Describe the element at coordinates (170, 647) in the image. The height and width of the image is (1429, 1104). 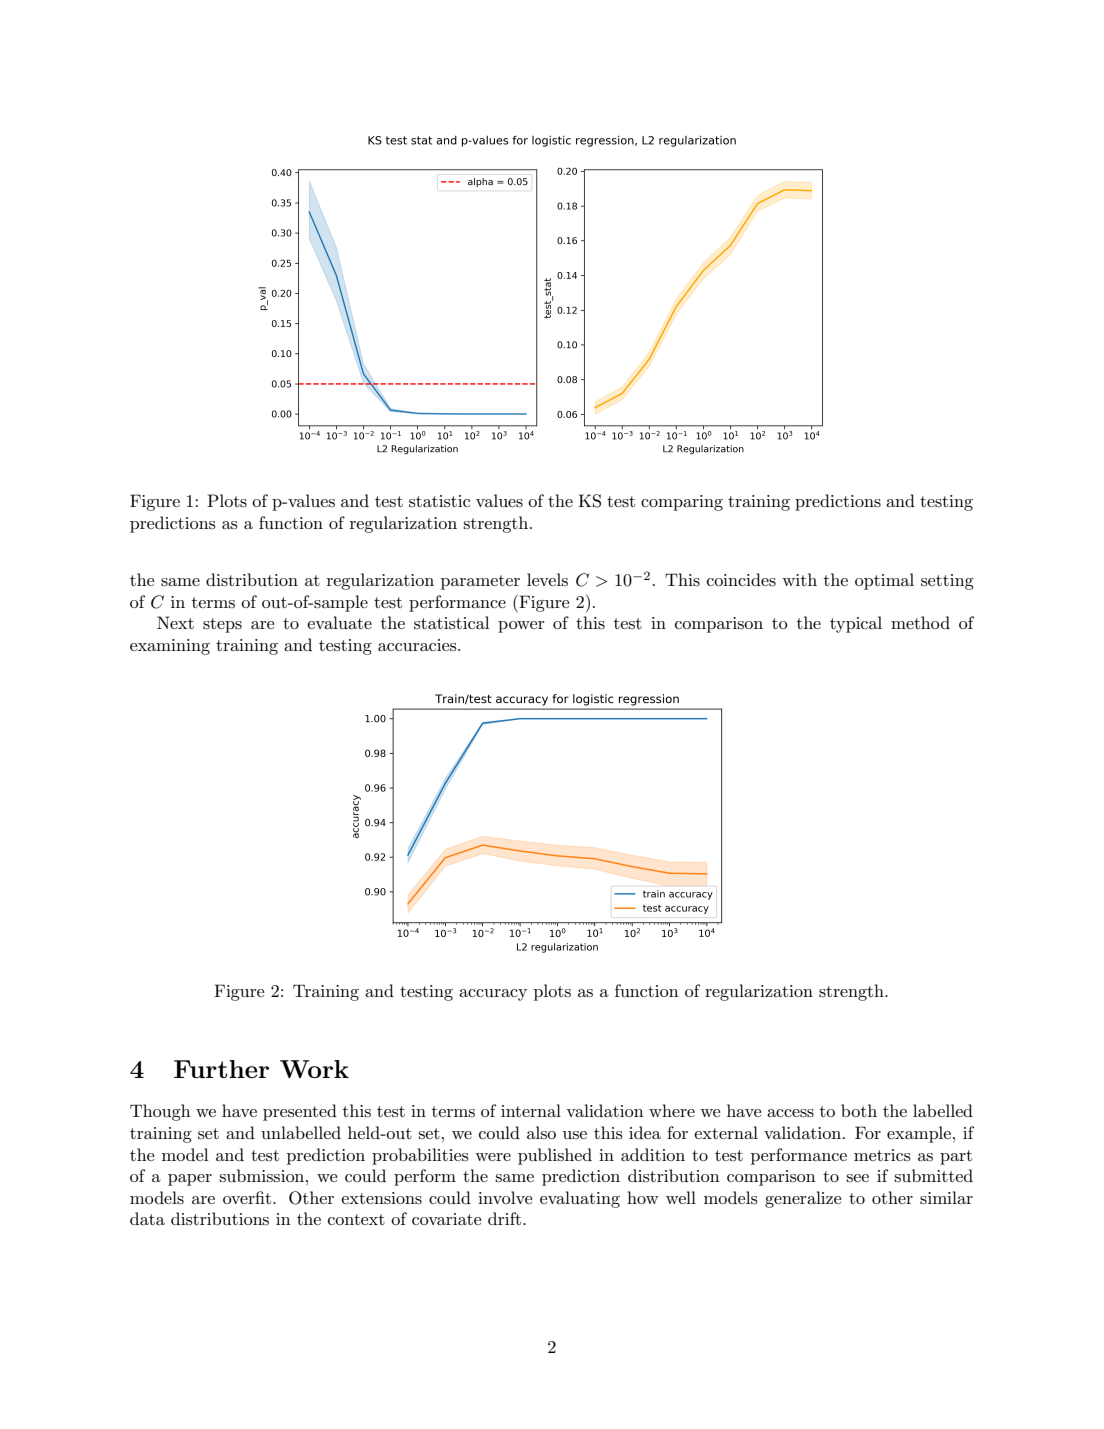
I see `examining` at that location.
